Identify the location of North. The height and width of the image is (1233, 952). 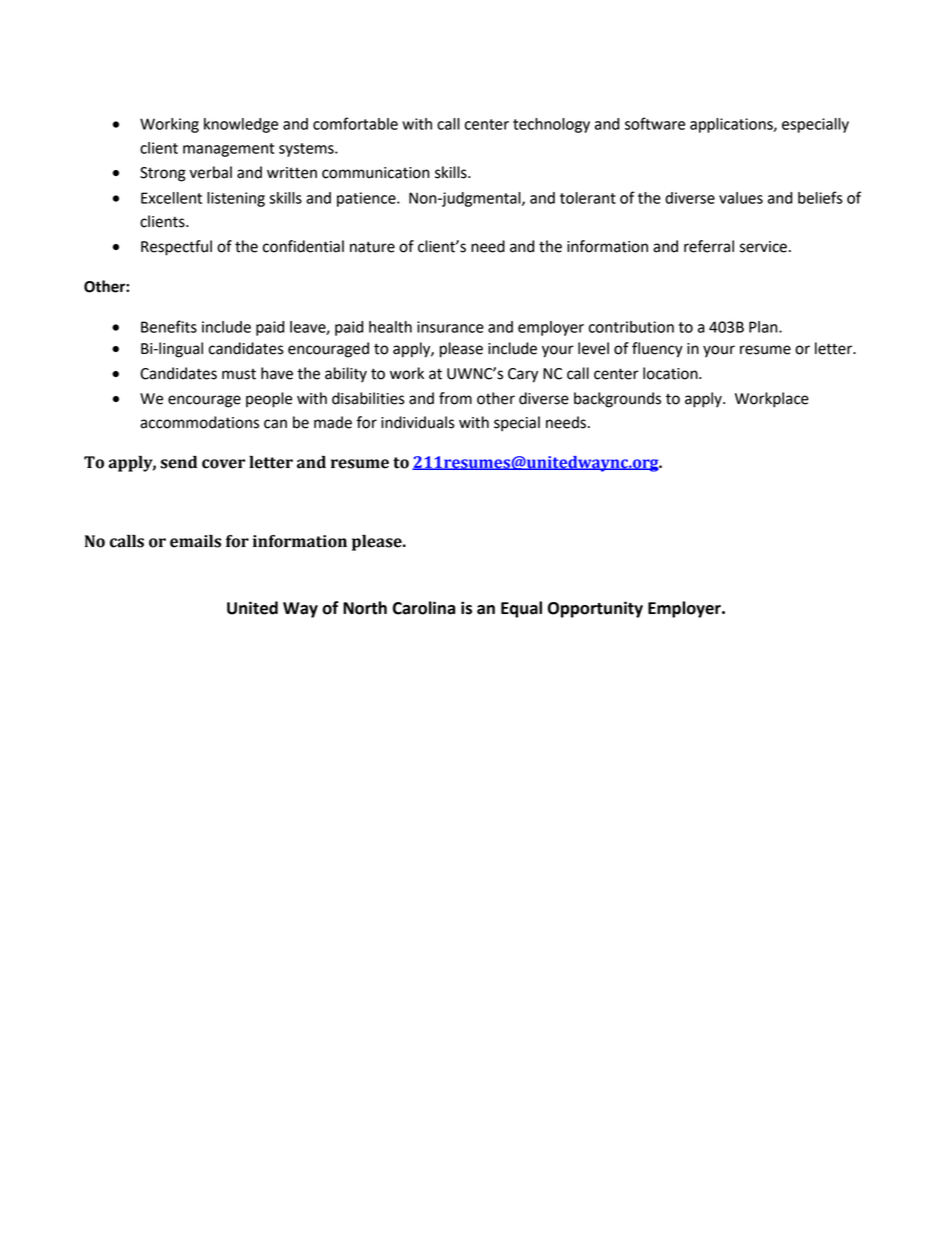
(365, 608).
